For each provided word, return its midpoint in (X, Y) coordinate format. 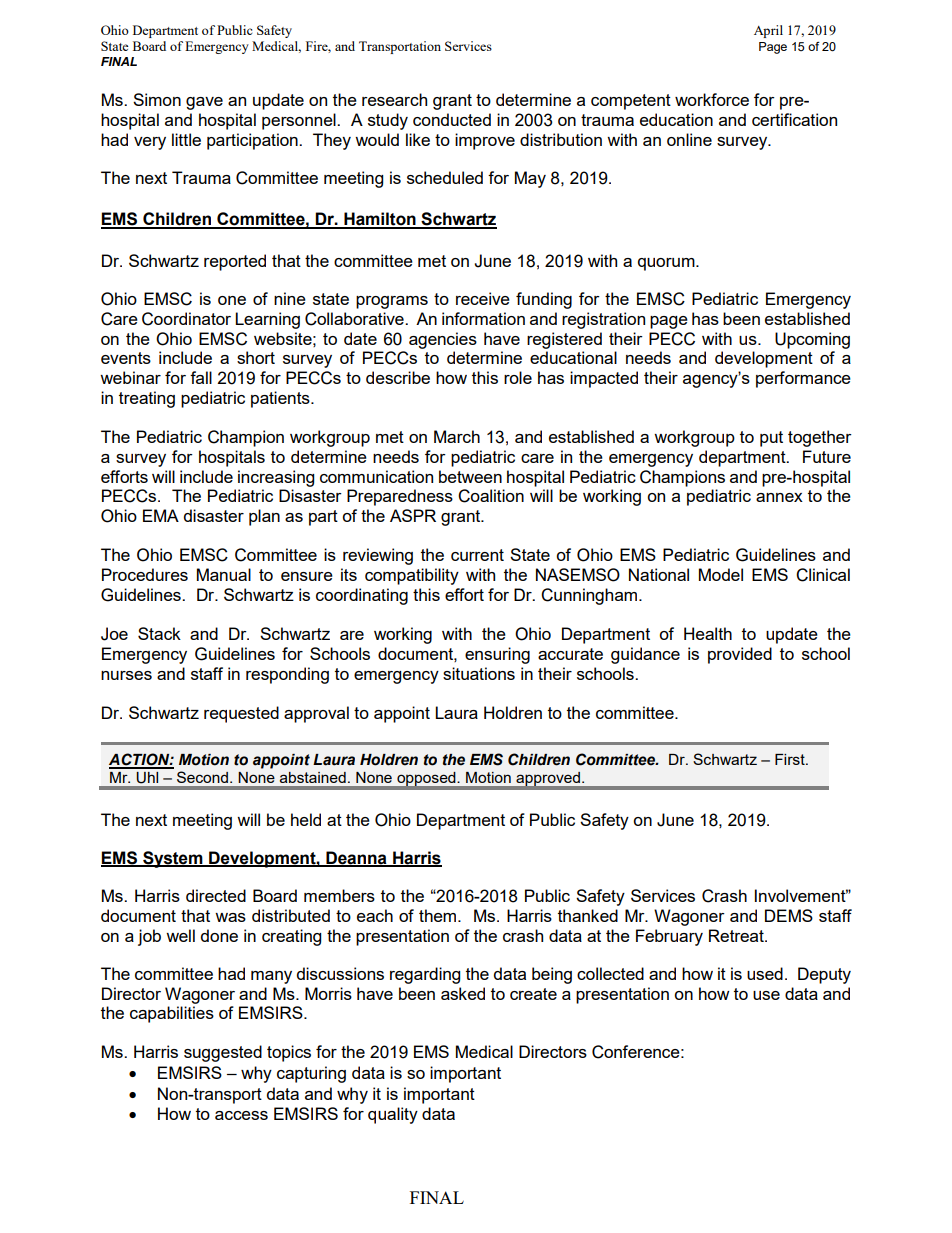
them (439, 915)
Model (721, 574)
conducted (452, 119)
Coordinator (186, 319)
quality (393, 1115)
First (791, 759)
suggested (223, 1053)
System (173, 859)
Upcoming (812, 340)
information (483, 318)
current (477, 555)
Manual (224, 574)
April (768, 31)
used (765, 973)
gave (204, 103)
